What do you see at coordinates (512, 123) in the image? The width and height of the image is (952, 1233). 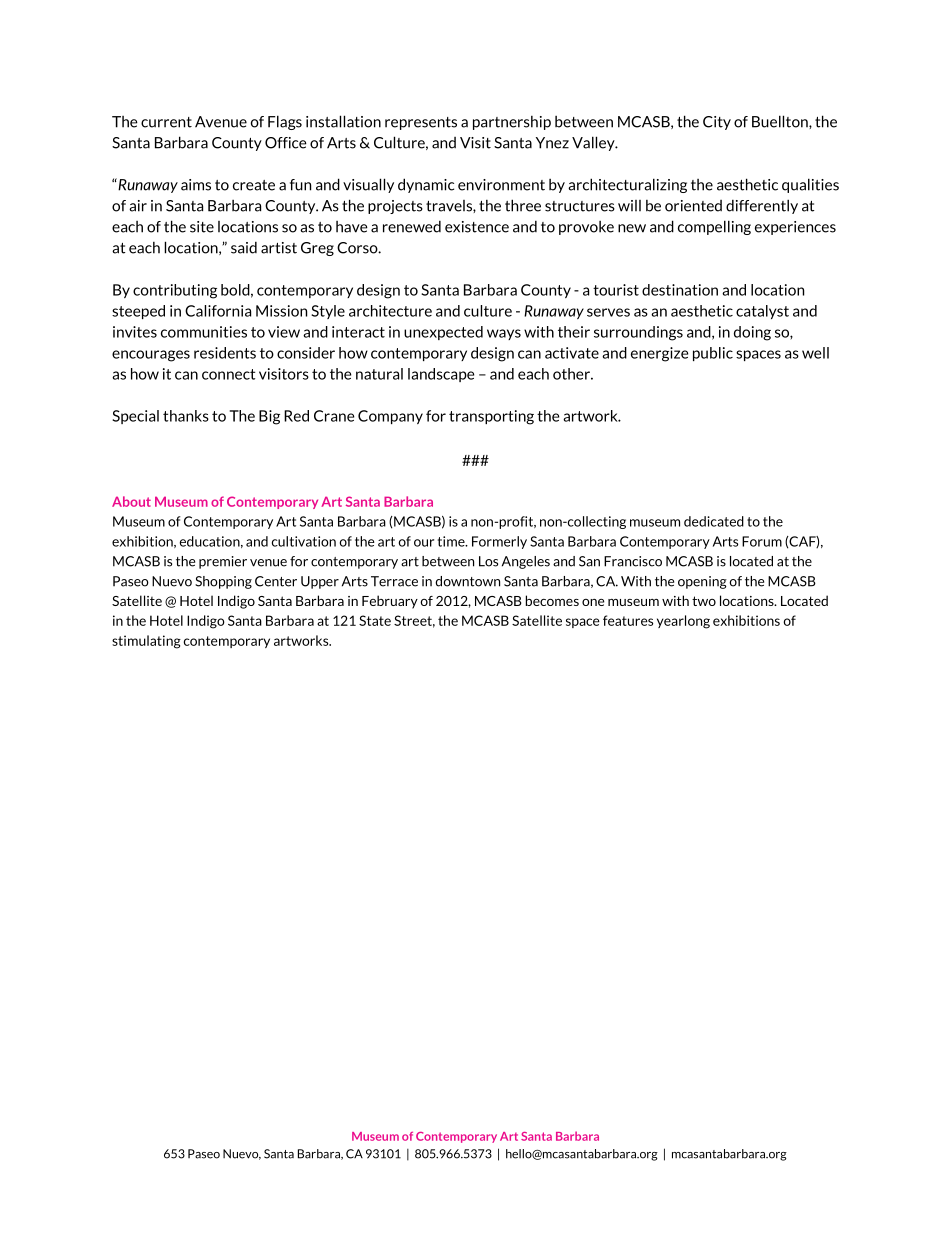 I see `partnership` at bounding box center [512, 123].
